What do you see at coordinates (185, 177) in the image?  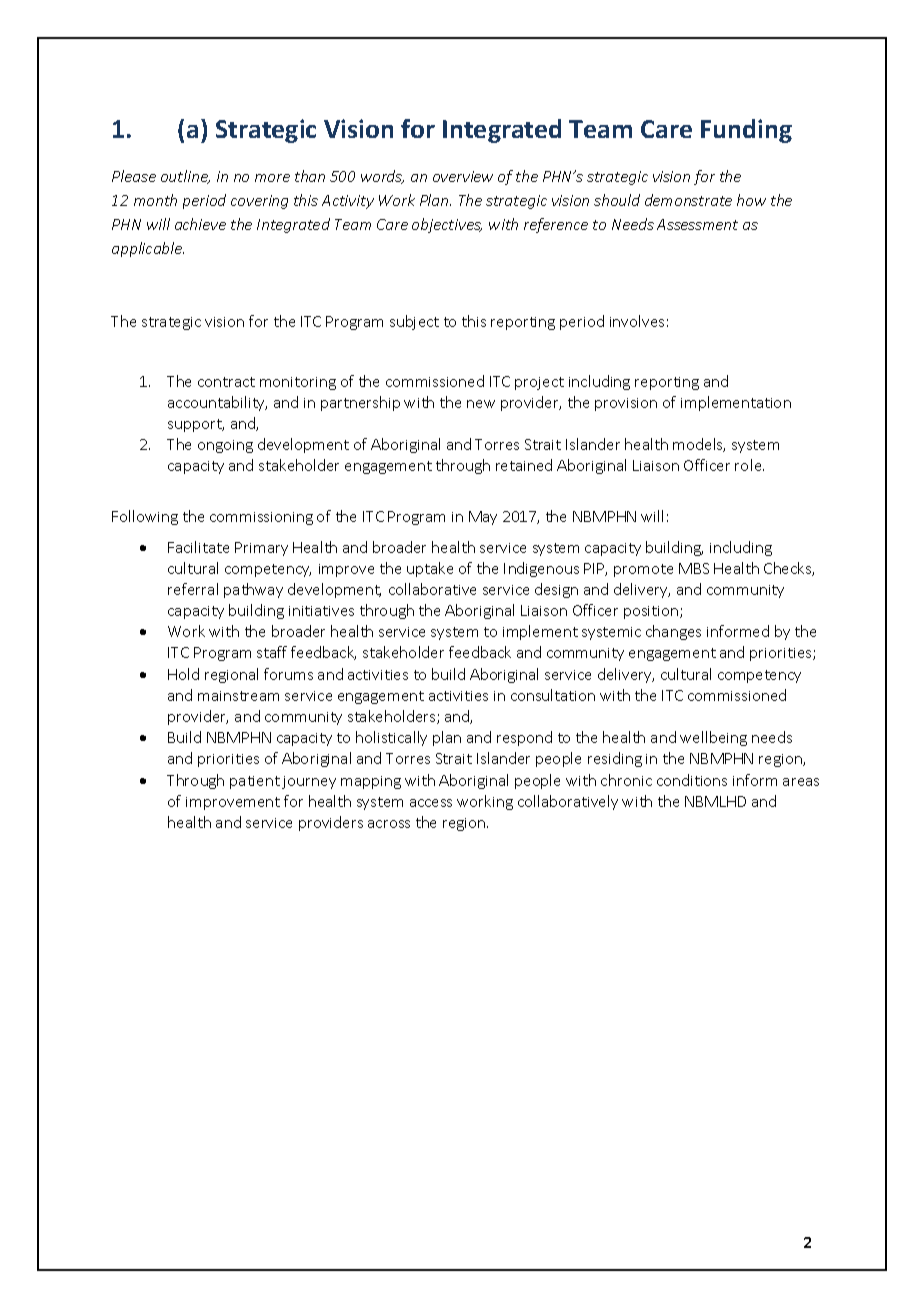 I see `outline` at bounding box center [185, 177].
